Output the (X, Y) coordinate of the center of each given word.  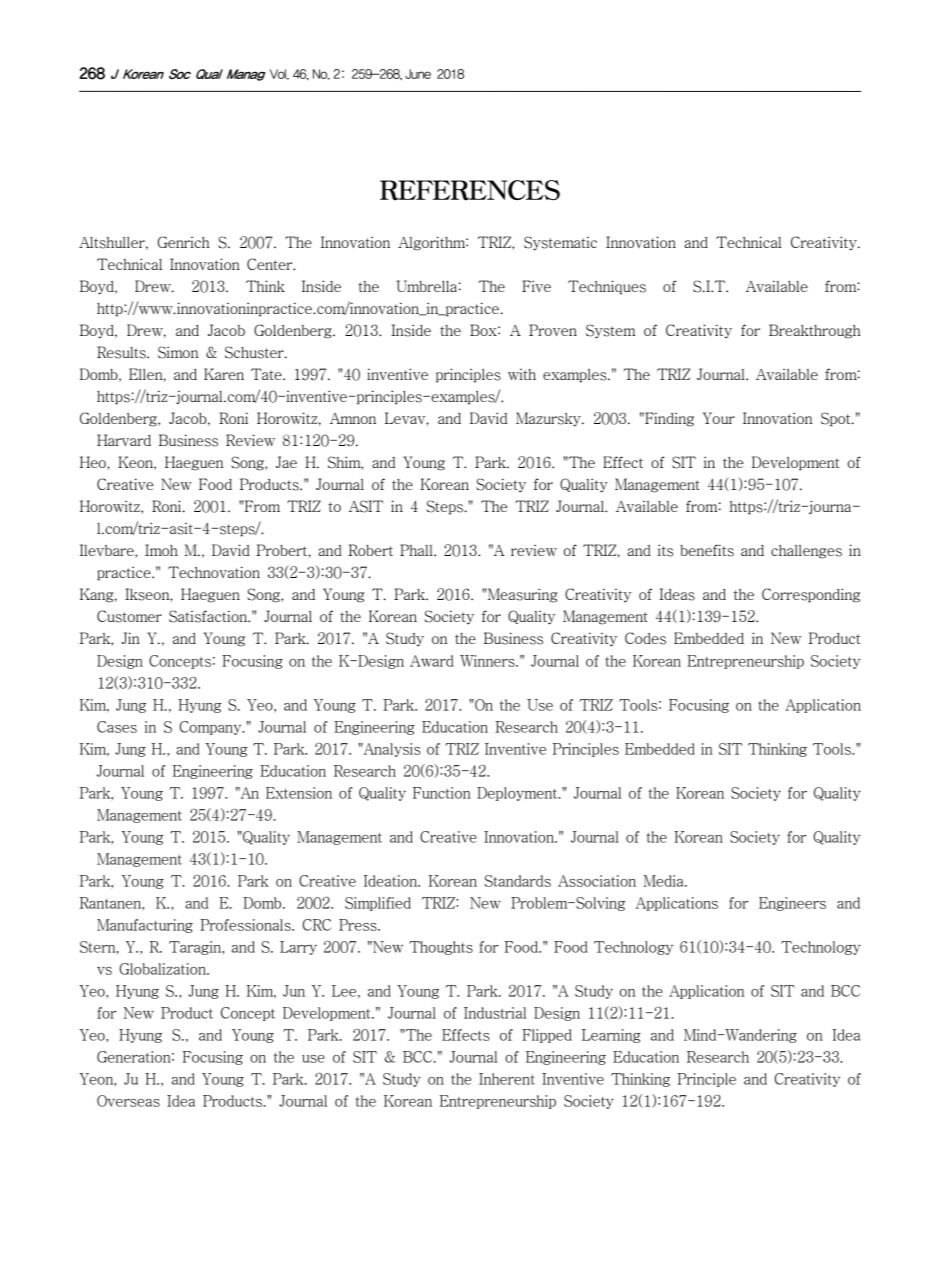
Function (442, 793)
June (418, 74)
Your (719, 418)
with (522, 374)
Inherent (507, 1079)
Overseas (128, 1101)
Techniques (607, 287)
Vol (279, 74)
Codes (645, 638)
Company (212, 728)
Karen (224, 374)
